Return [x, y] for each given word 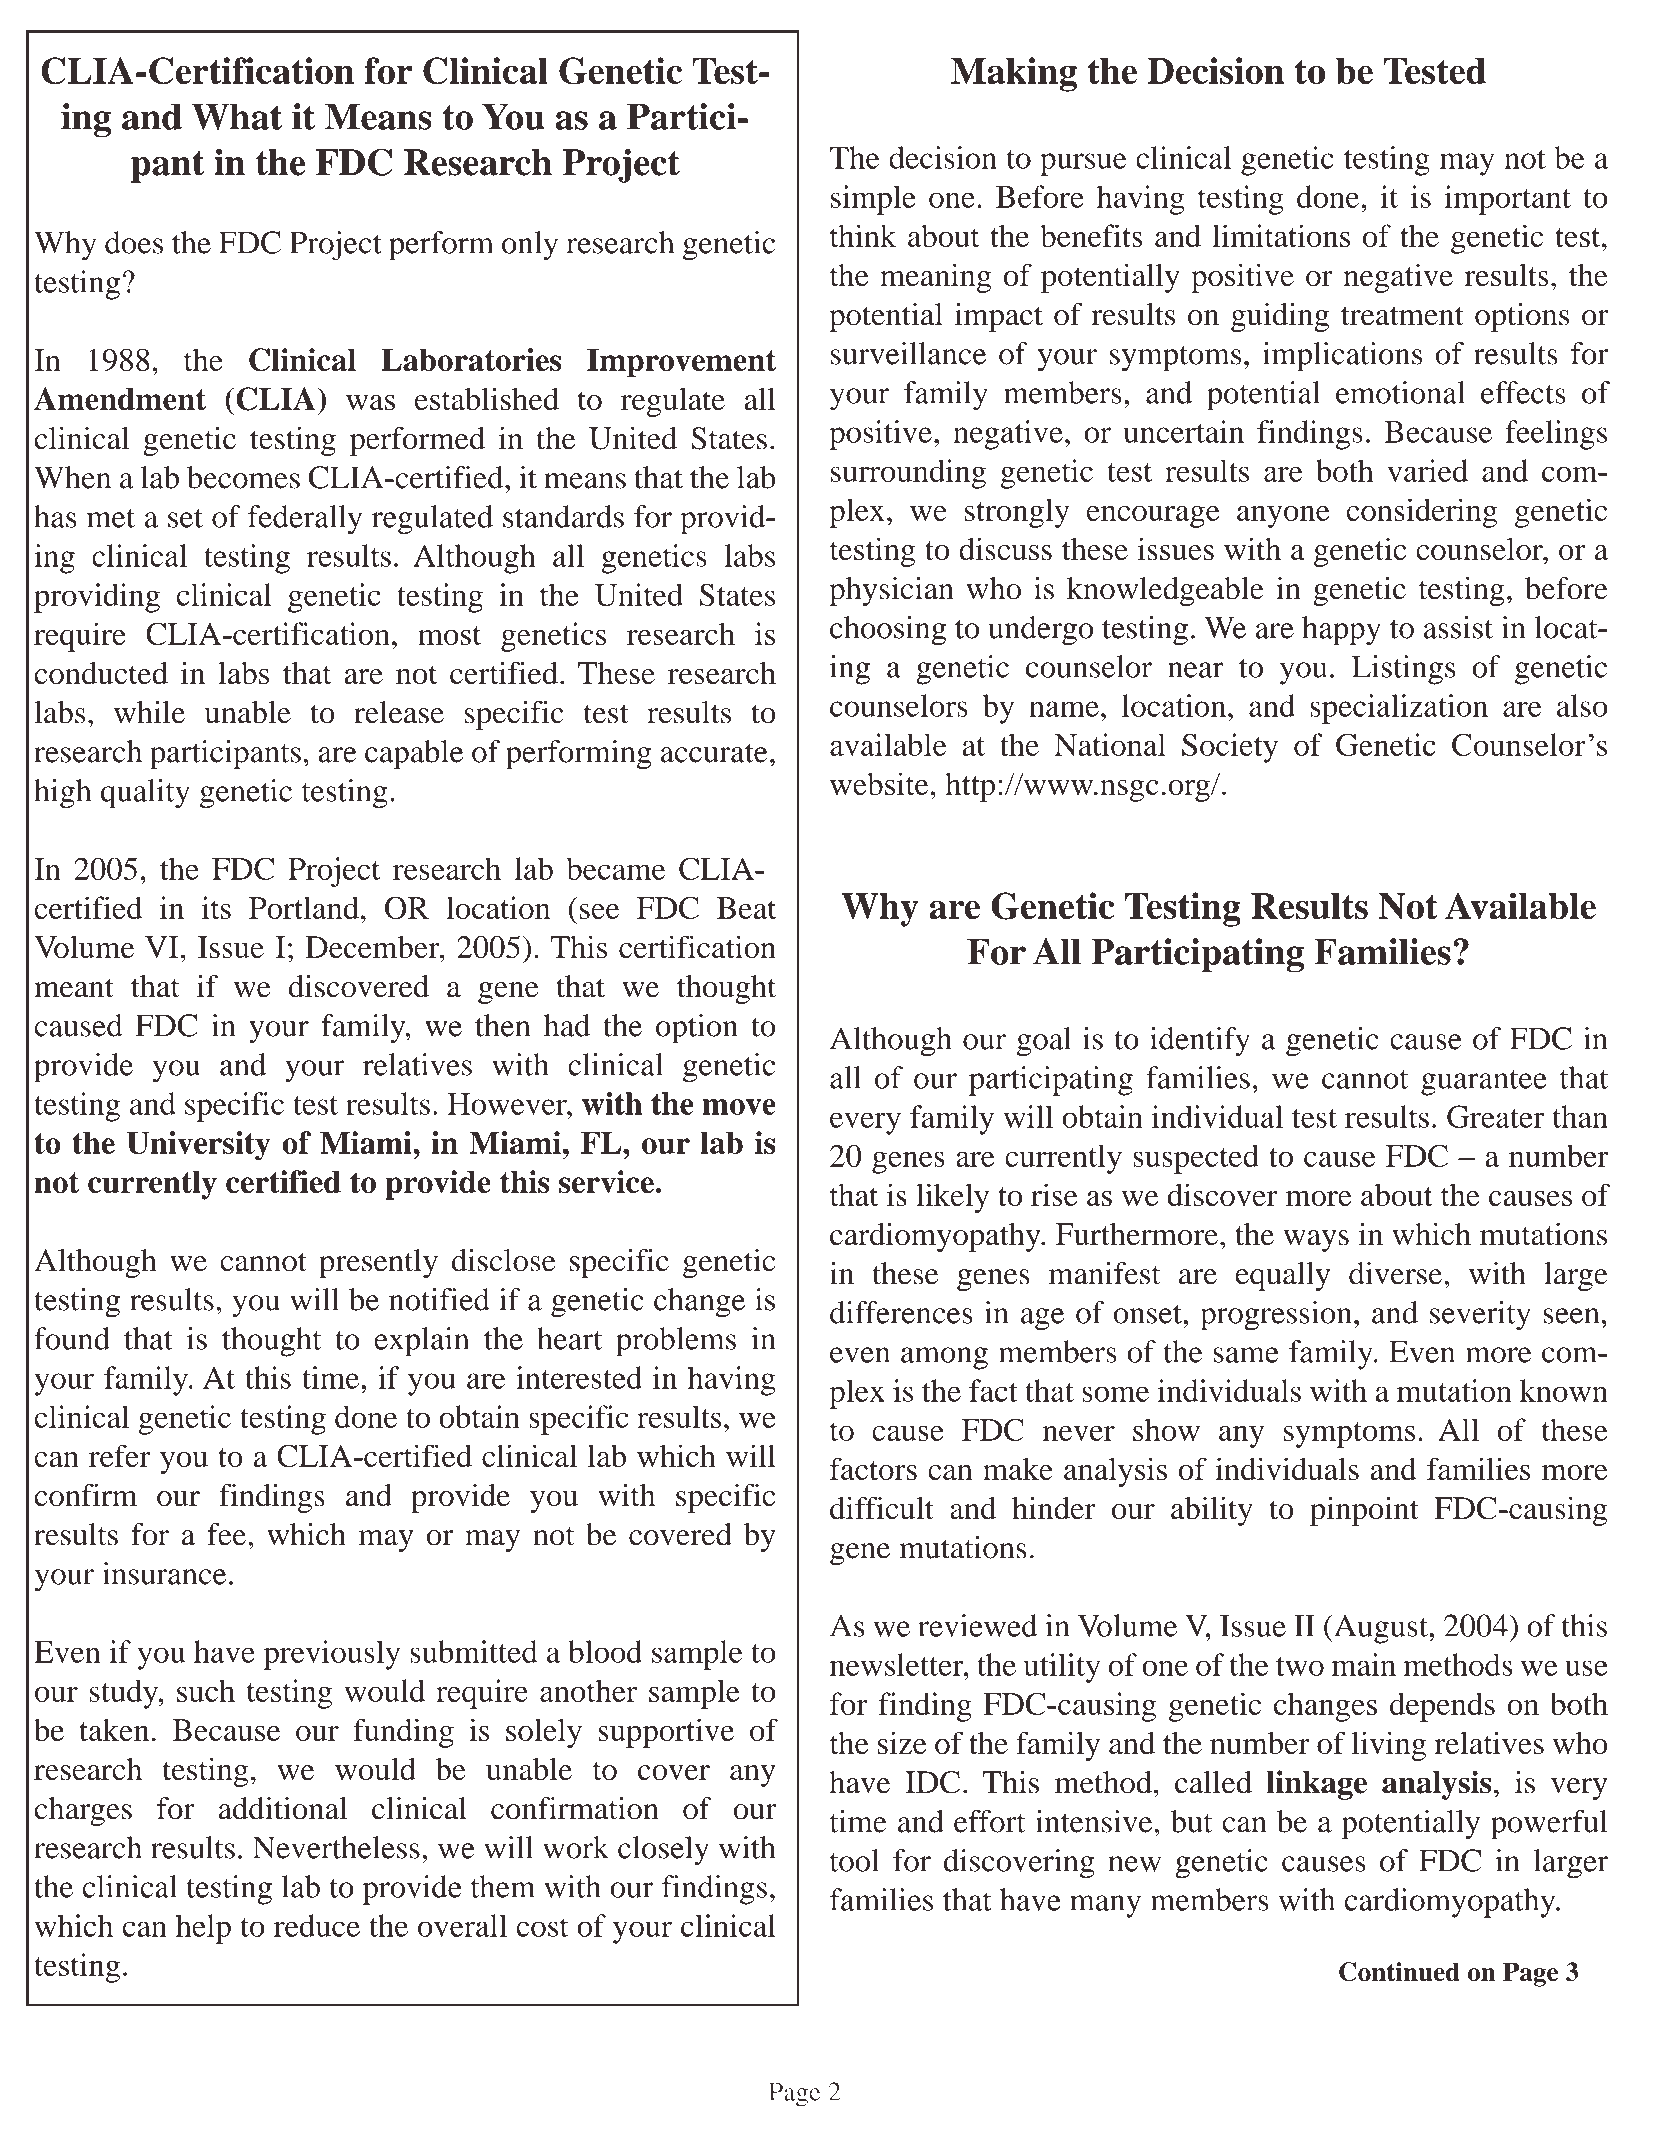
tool [854, 1860]
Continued [1399, 1972]
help [203, 1929]
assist [1458, 627]
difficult [882, 1508]
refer [120, 1455]
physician [891, 591]
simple [873, 200]
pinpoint [1364, 1511]
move [739, 1107]
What [237, 116]
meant [74, 988]
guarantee [1484, 1083]
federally [305, 520]
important [1507, 200]
